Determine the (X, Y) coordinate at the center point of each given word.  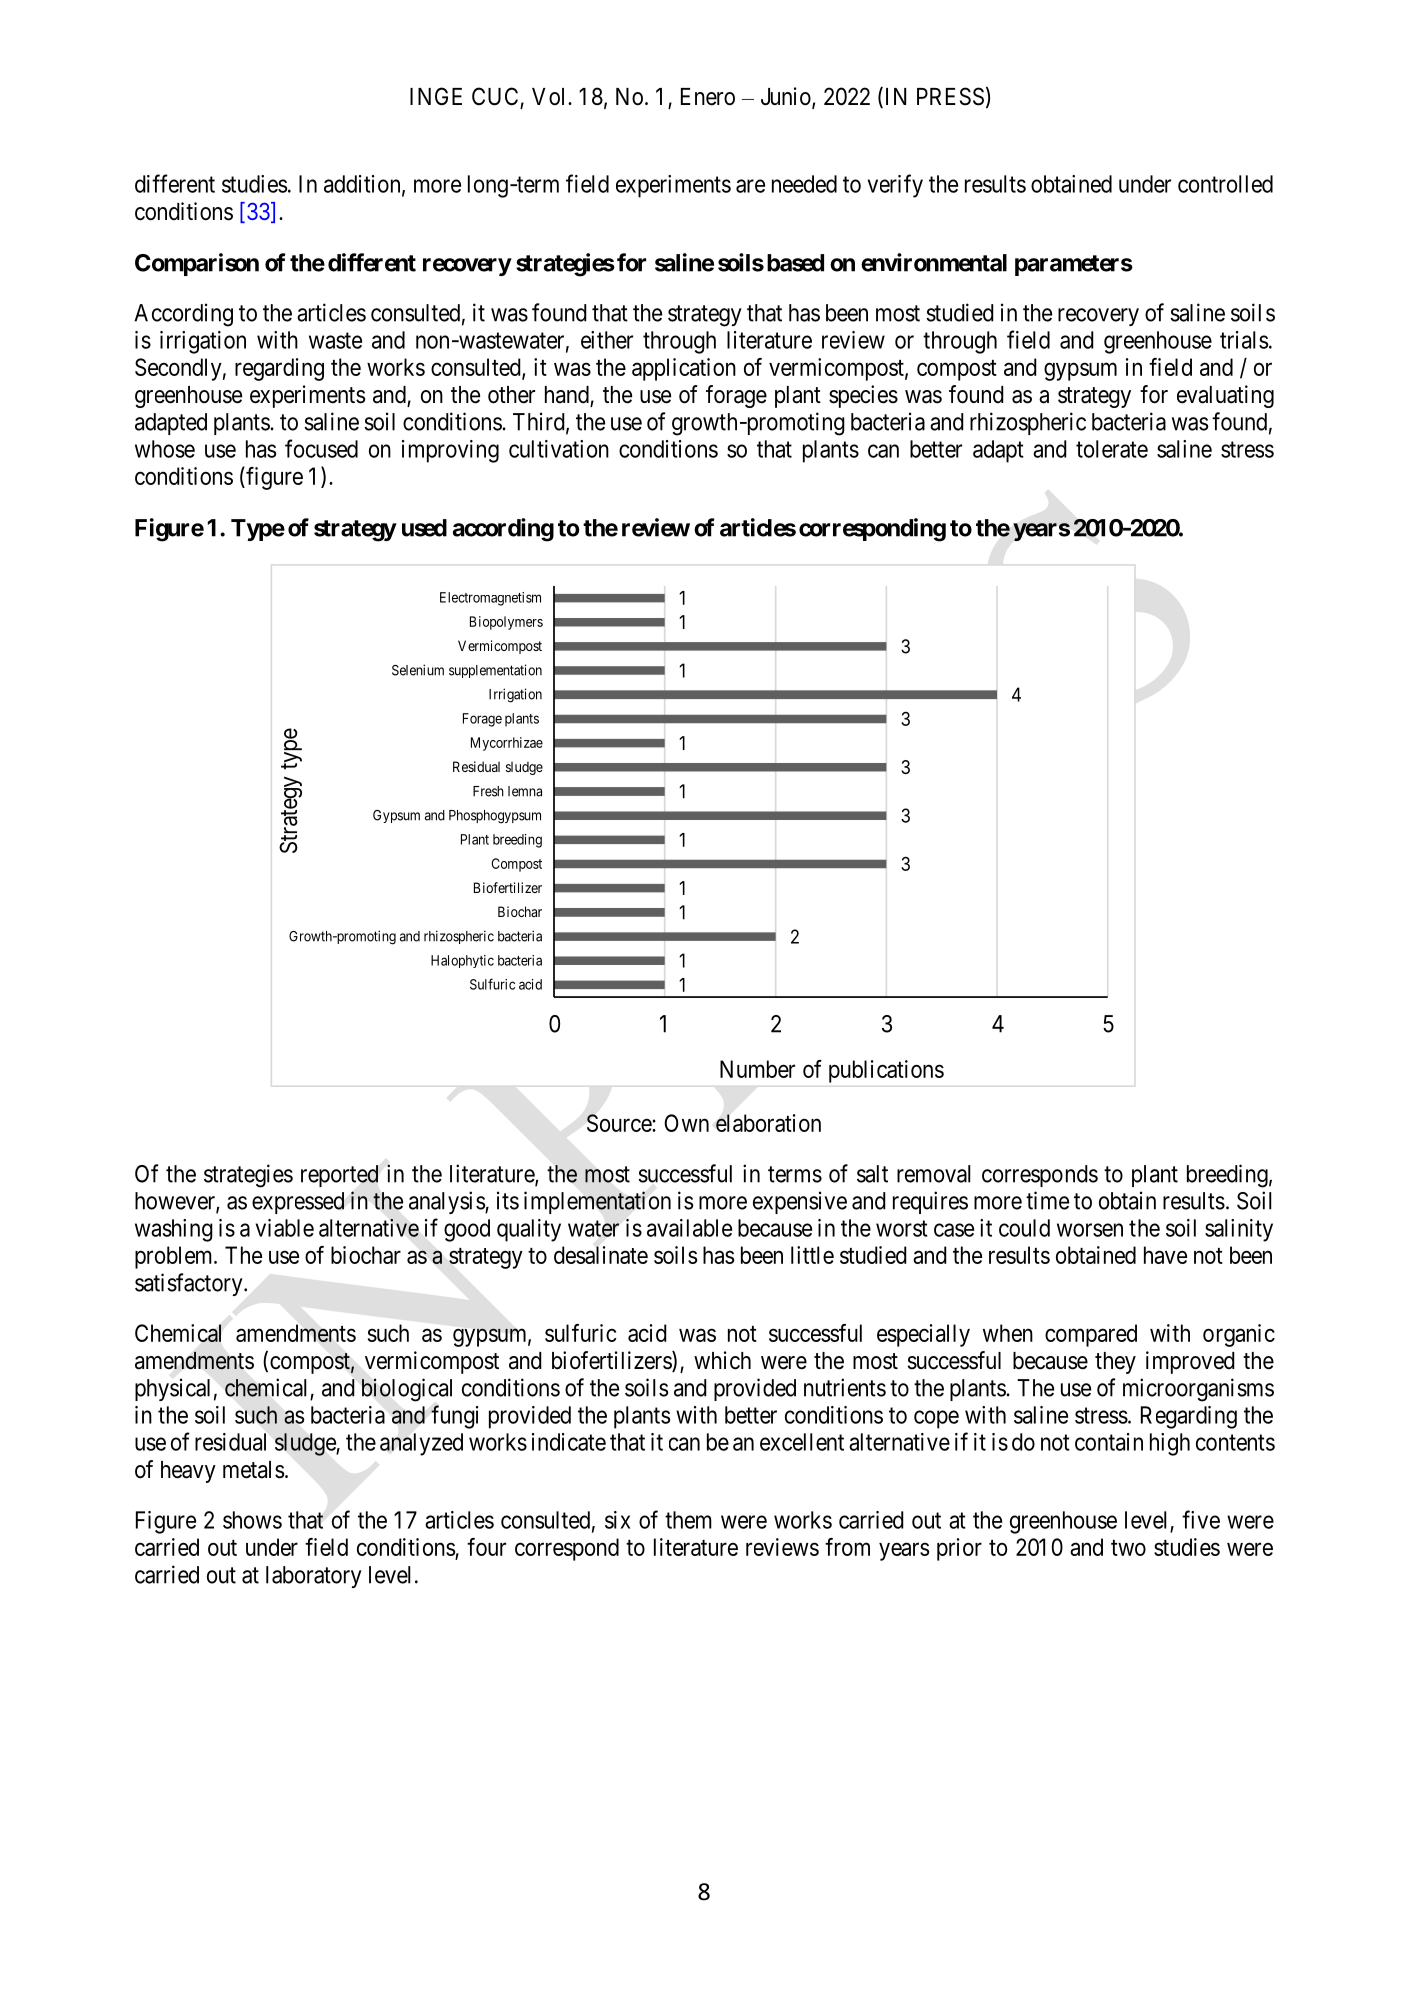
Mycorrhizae (507, 744)
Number (757, 1069)
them (688, 1520)
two (1128, 1548)
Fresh (488, 791)
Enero (708, 97)
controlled (1225, 184)
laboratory (314, 1577)
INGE (436, 96)
